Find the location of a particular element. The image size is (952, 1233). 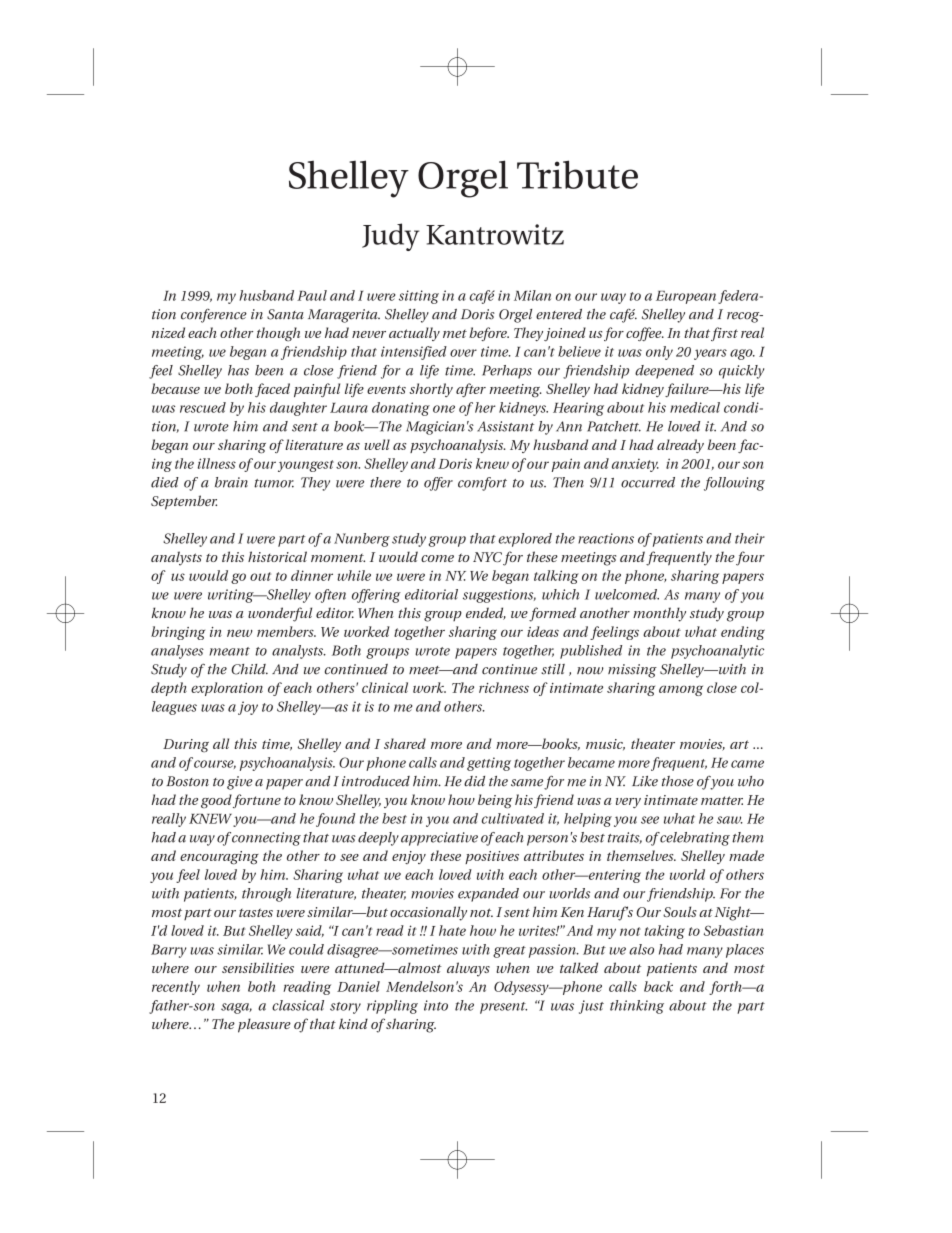

meant is located at coordinates (229, 651).
